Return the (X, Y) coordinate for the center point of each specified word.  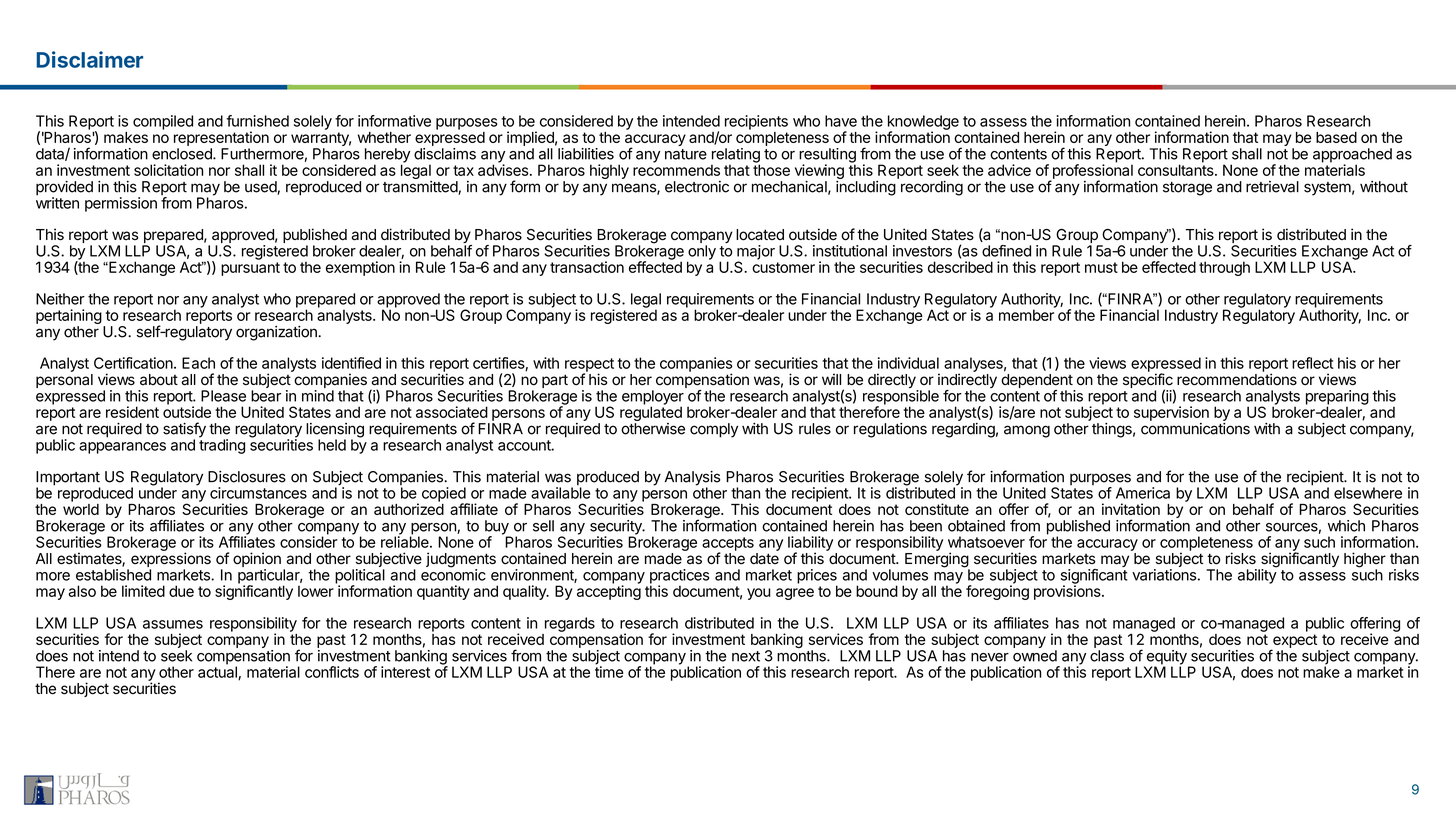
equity (1166, 658)
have (841, 121)
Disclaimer (90, 59)
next (746, 656)
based (1336, 137)
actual (218, 672)
